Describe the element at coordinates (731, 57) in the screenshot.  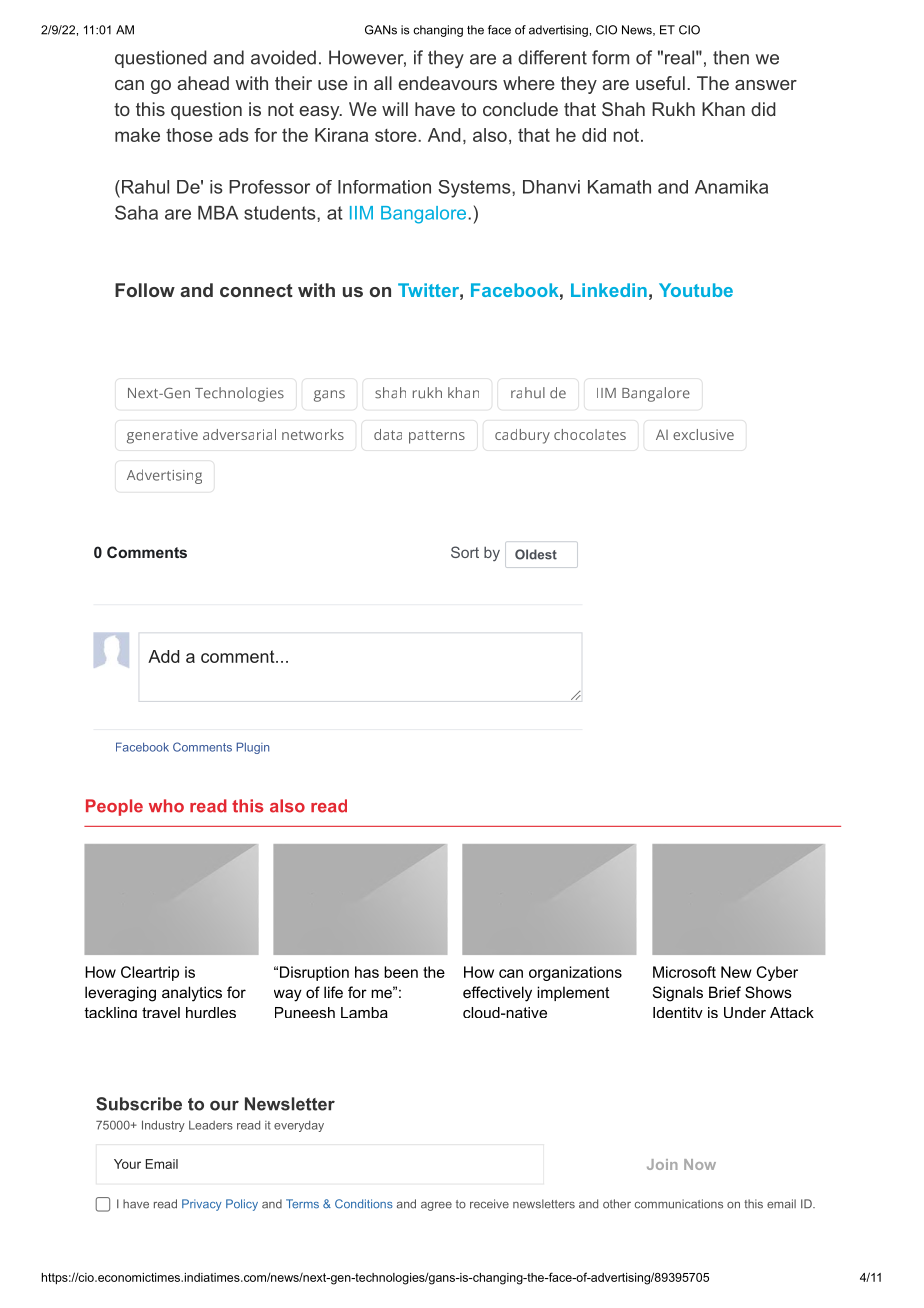
I see `then` at that location.
